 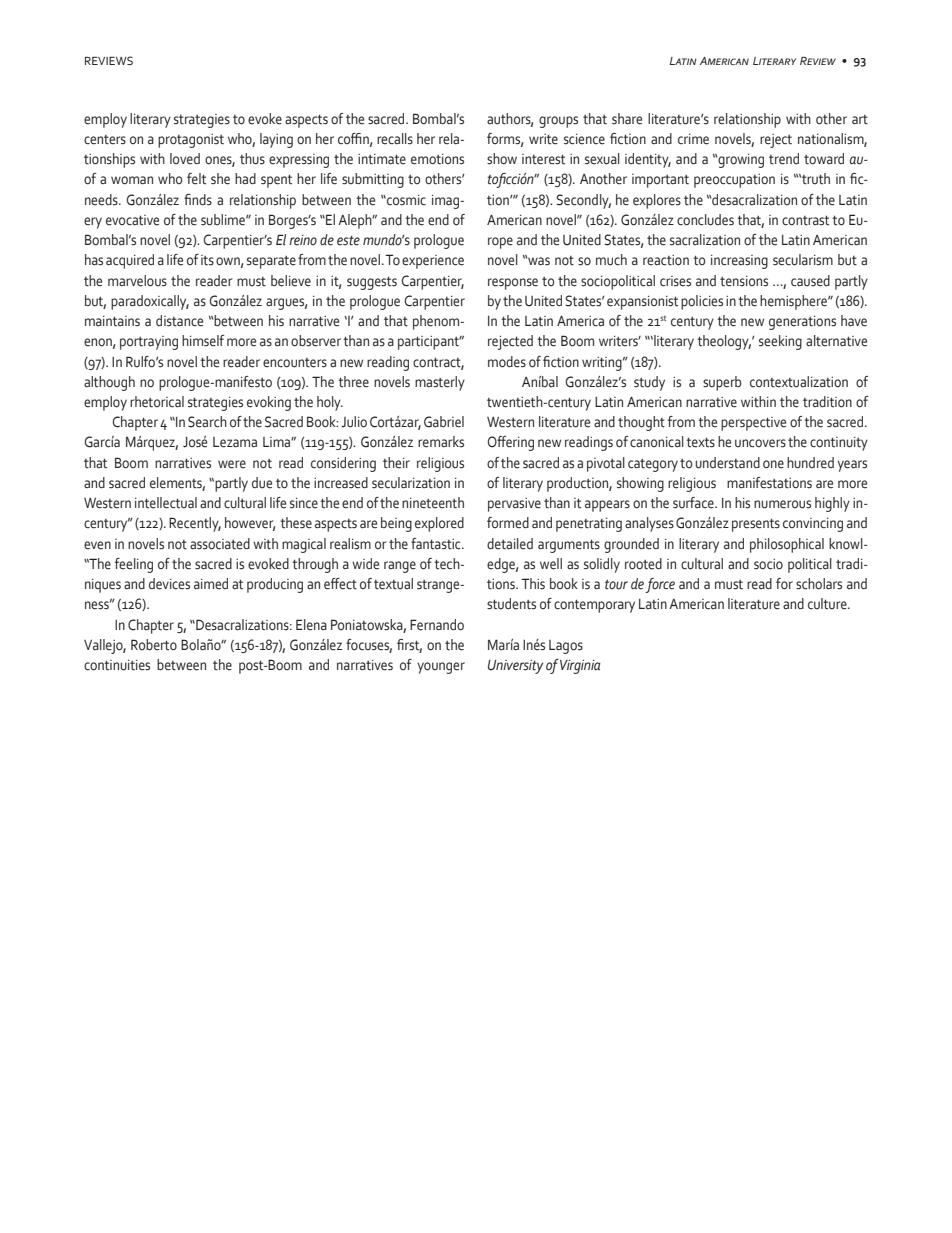 What do you see at coordinates (157, 402) in the image?
I see `rhetorical` at bounding box center [157, 402].
